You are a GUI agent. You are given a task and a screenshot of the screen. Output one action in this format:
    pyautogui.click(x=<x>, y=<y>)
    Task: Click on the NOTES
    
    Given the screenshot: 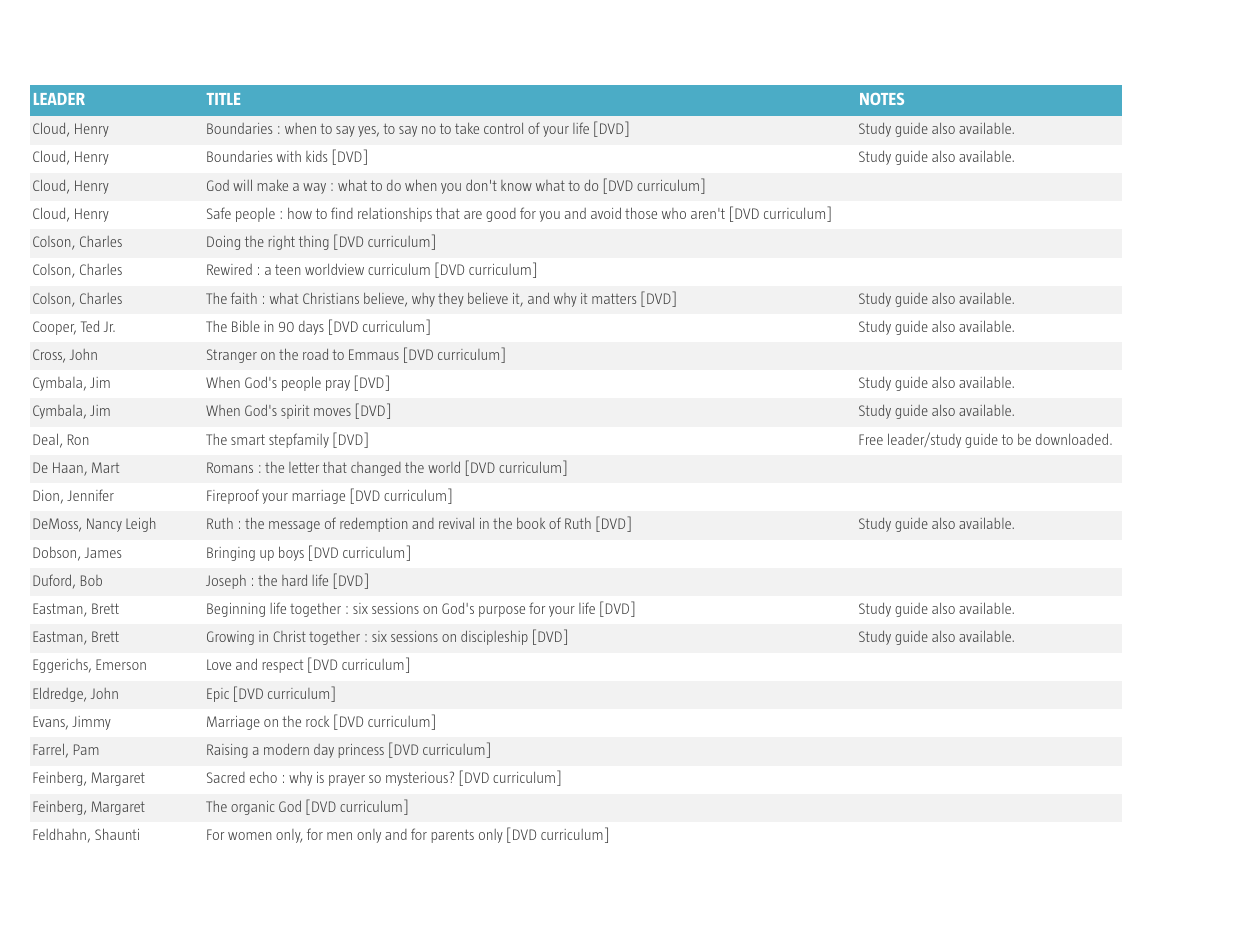 What is the action you would take?
    pyautogui.click(x=882, y=99)
